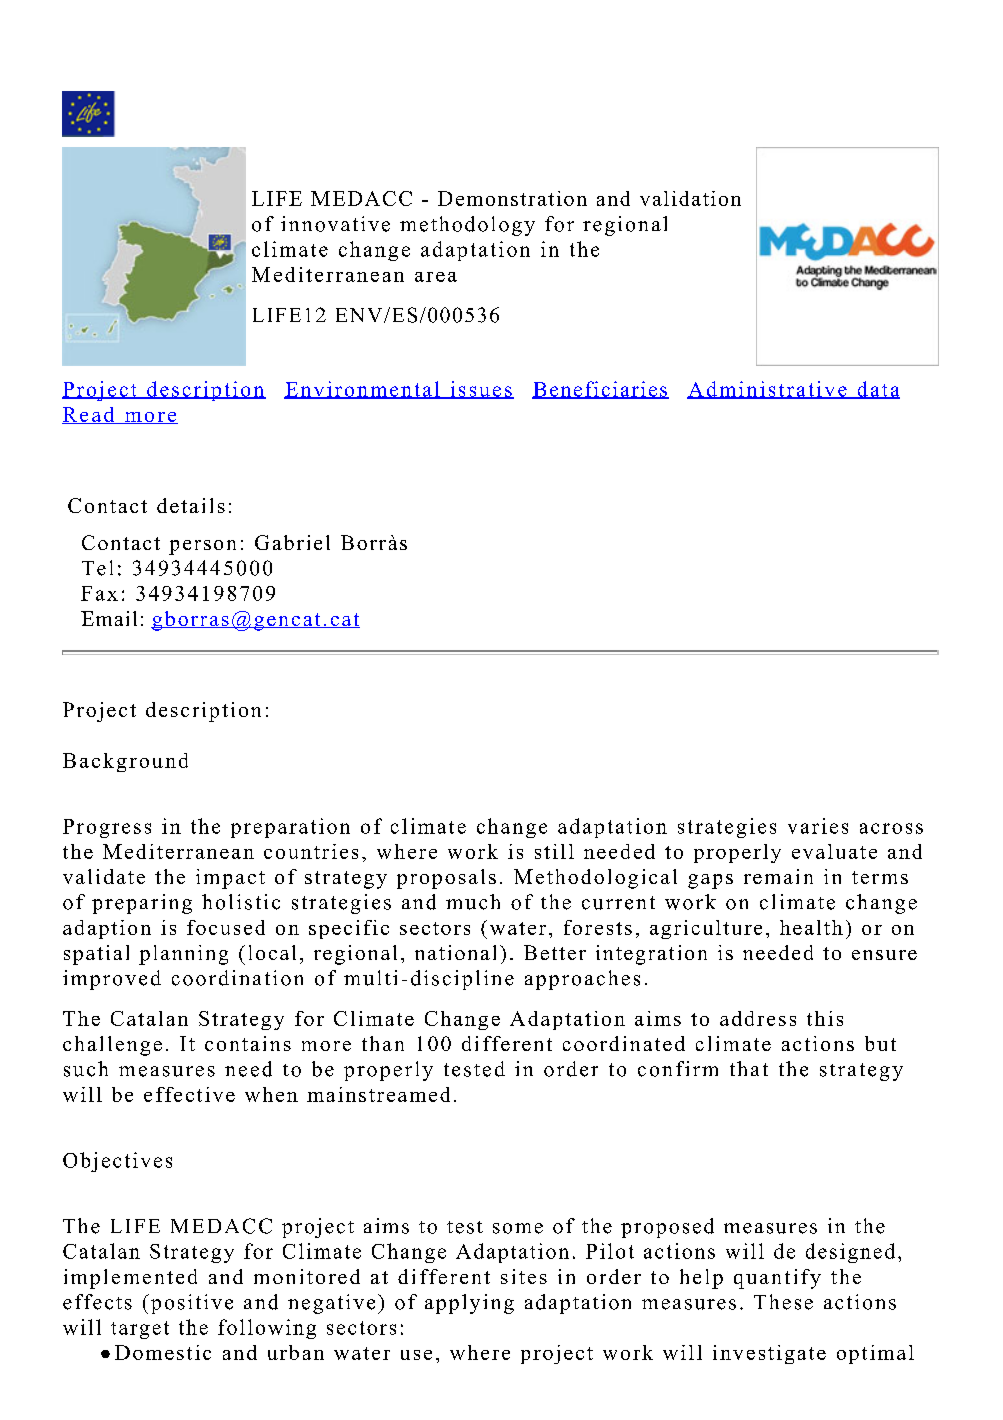 This page has width=1003, height=1420. What do you see at coordinates (469, 1304) in the page?
I see `applying` at bounding box center [469, 1304].
